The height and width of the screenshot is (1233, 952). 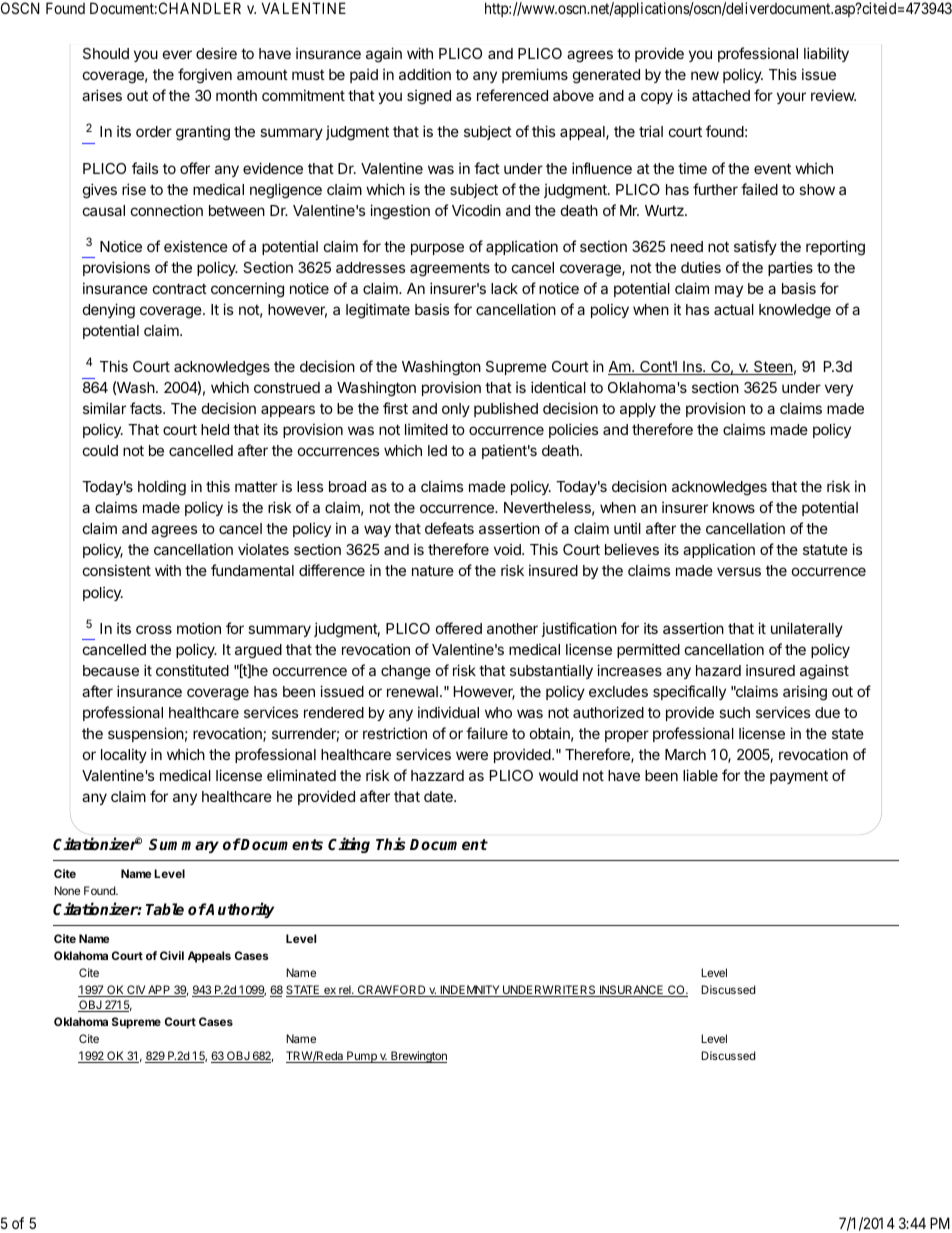 What do you see at coordinates (721, 95) in the screenshot?
I see `attached` at bounding box center [721, 95].
